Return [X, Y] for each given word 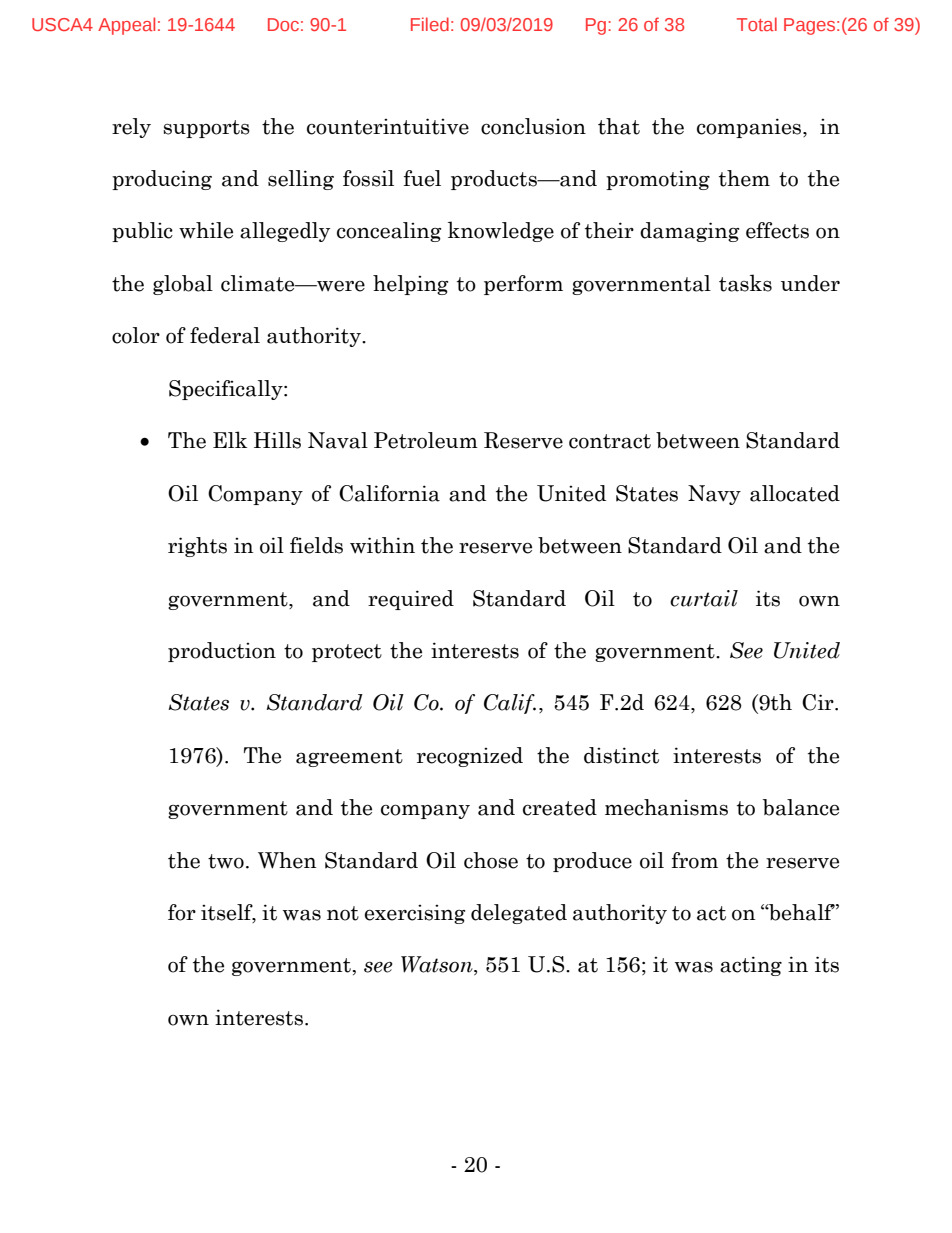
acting [751, 966]
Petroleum [426, 440]
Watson [438, 965]
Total [757, 24]
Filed [430, 24]
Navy [714, 495]
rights [197, 547]
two [226, 861]
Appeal [126, 26]
